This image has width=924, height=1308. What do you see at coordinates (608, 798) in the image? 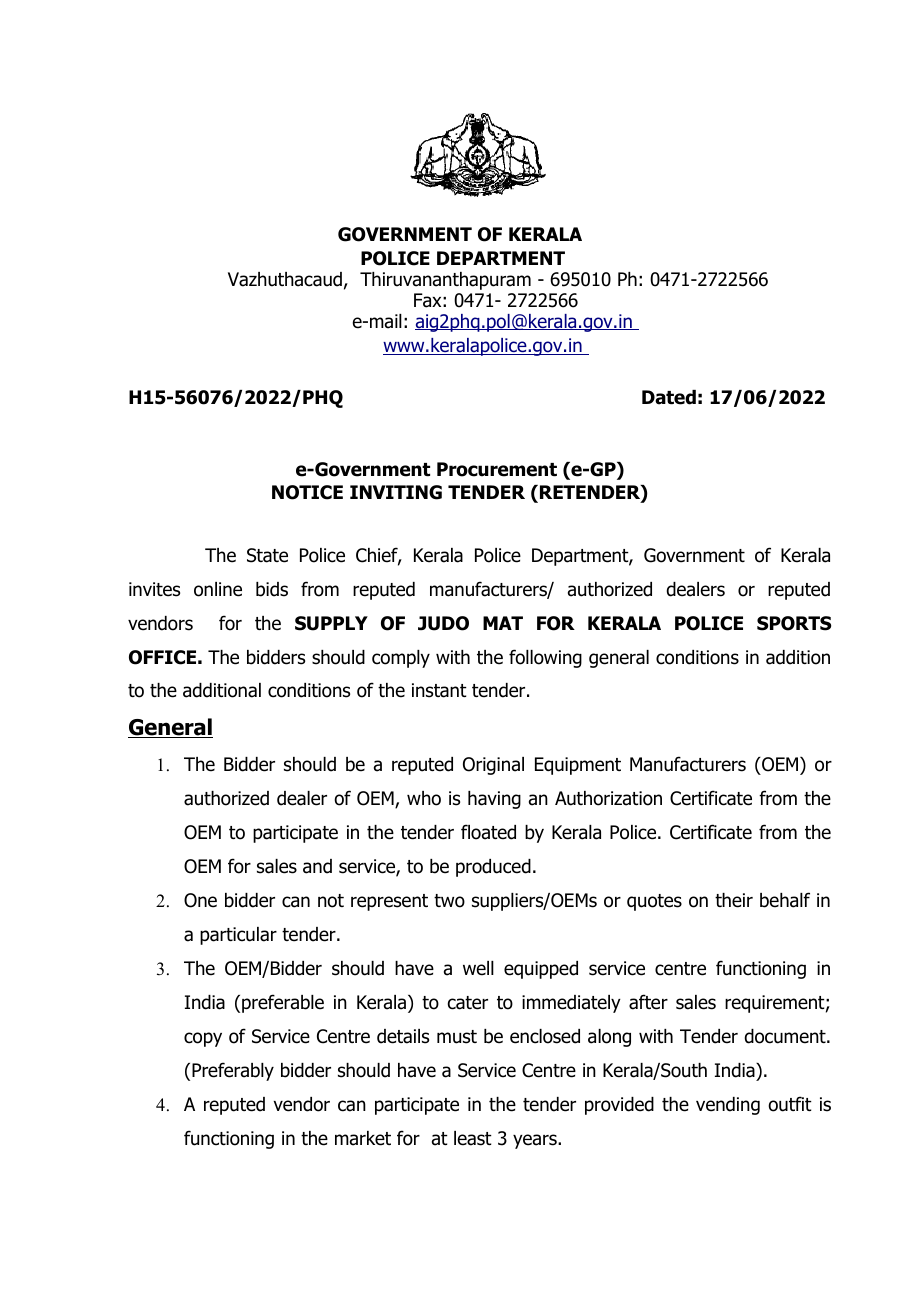
I see `Authorization` at bounding box center [608, 798].
